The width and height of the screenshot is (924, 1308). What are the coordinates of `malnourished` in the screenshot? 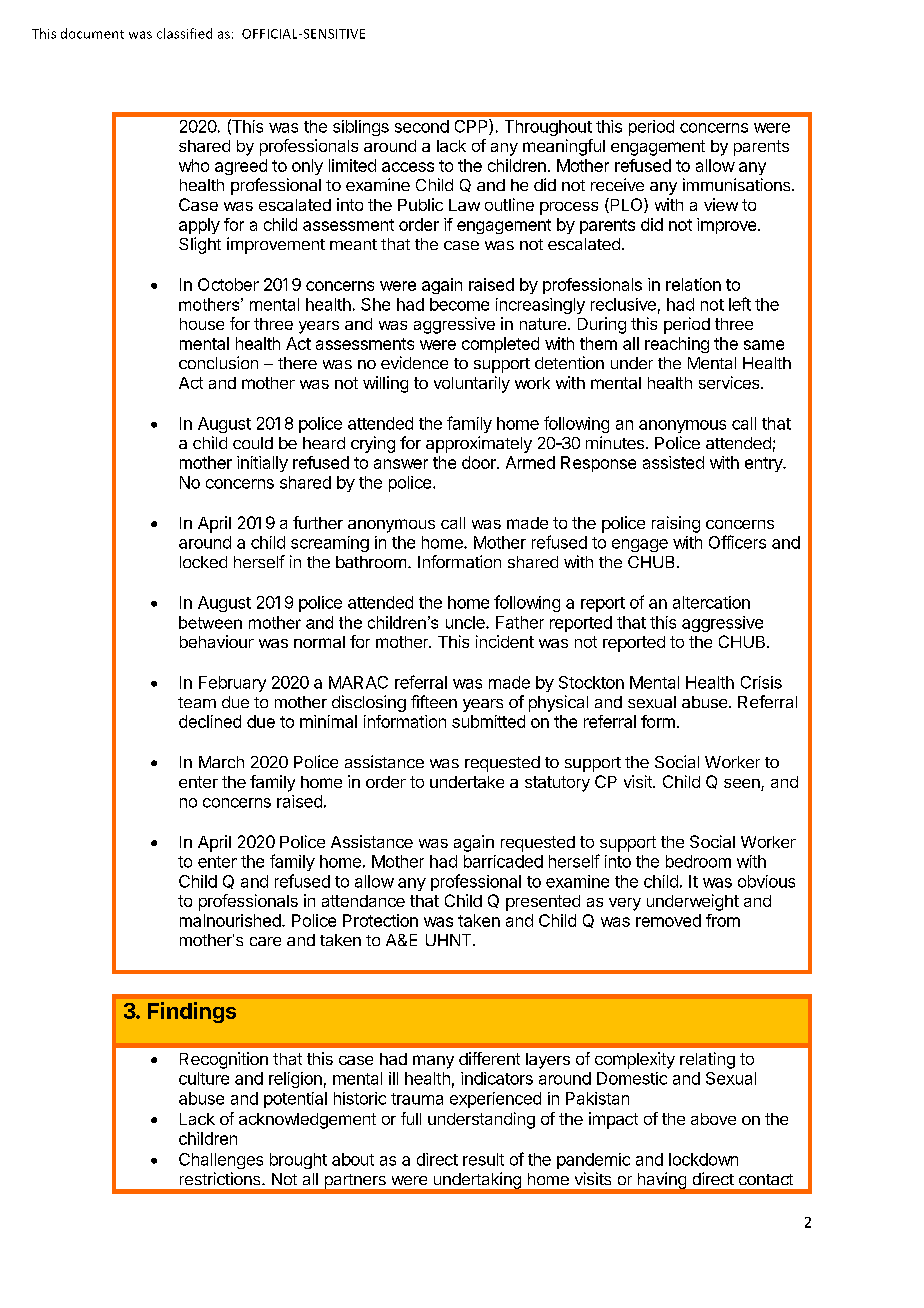 It's located at (230, 920).
